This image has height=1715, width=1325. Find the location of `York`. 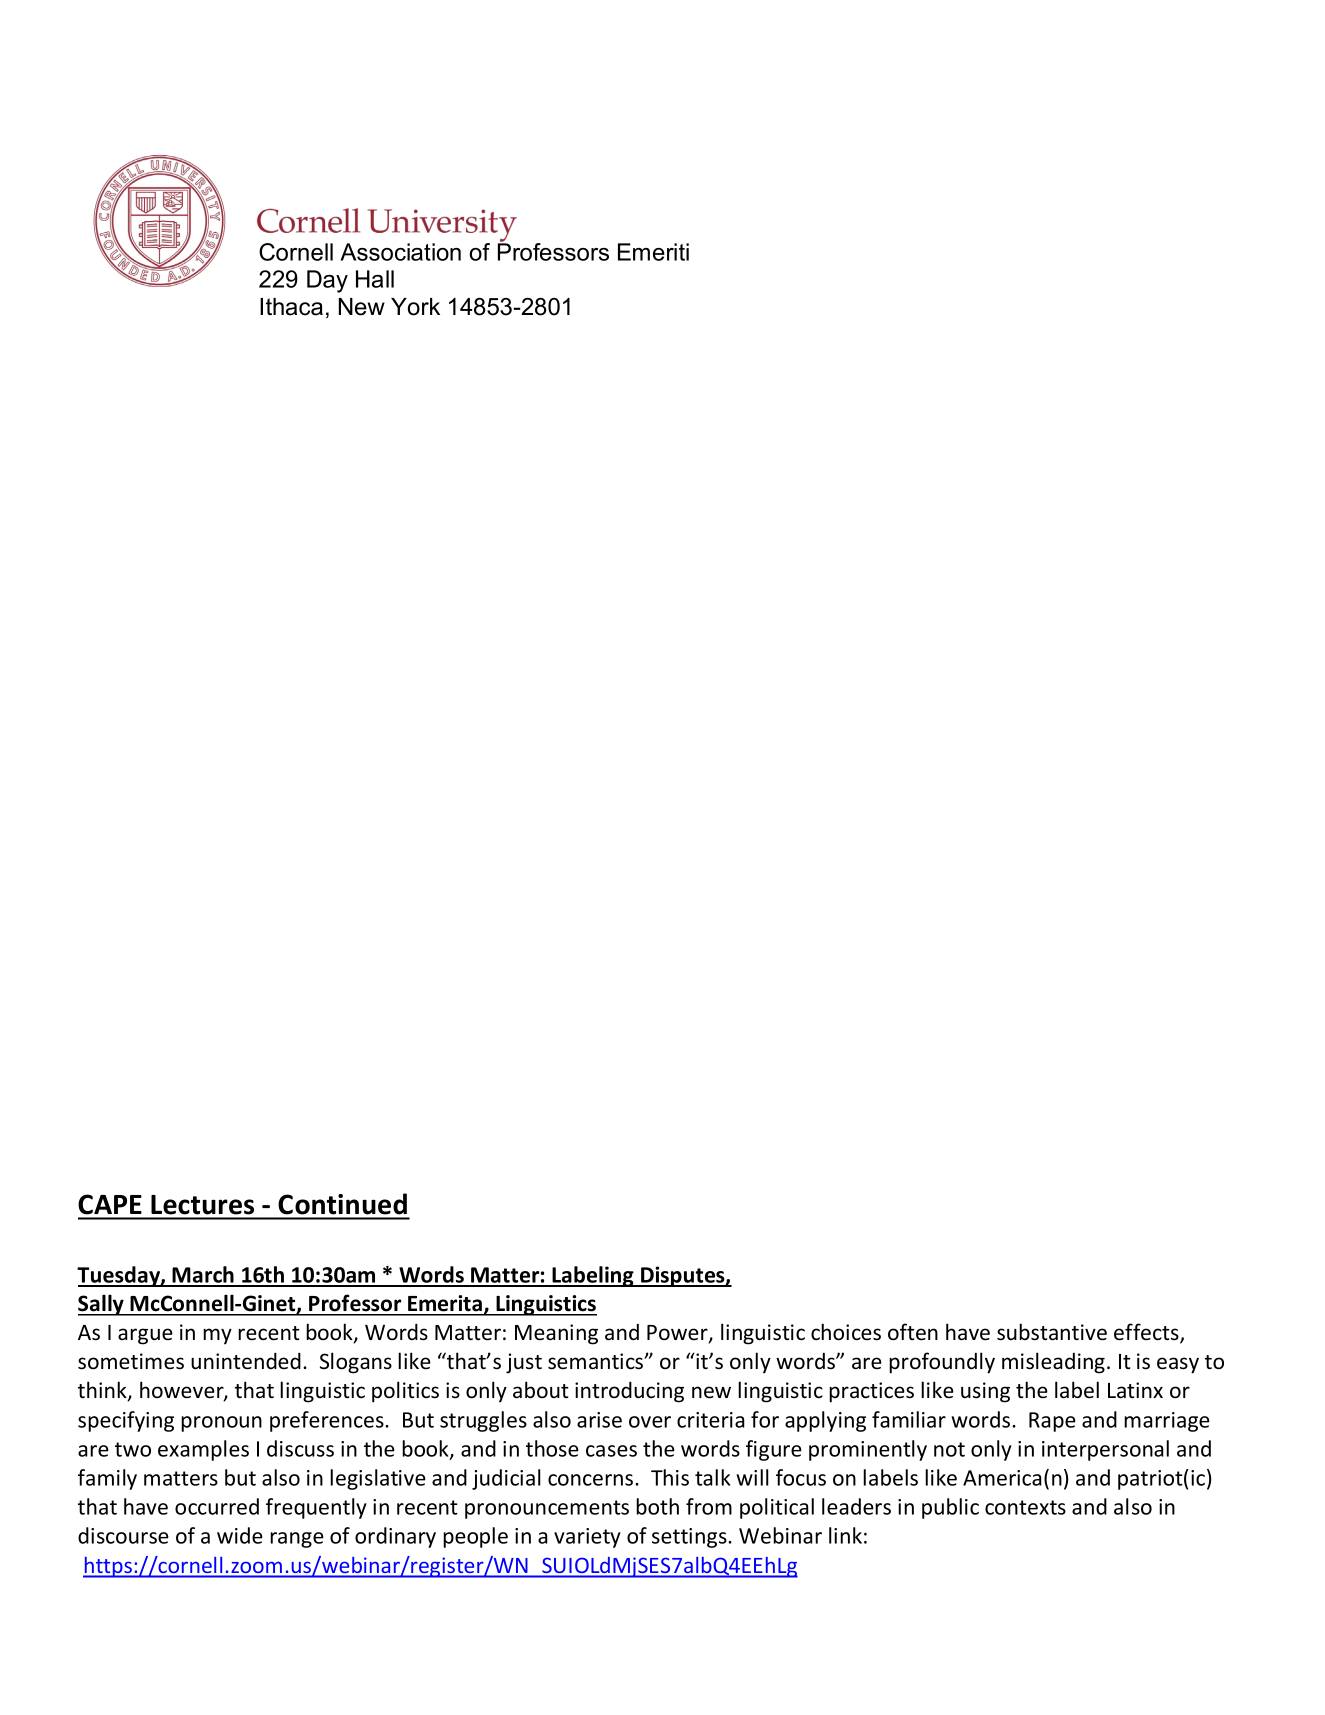

York is located at coordinates (415, 307).
